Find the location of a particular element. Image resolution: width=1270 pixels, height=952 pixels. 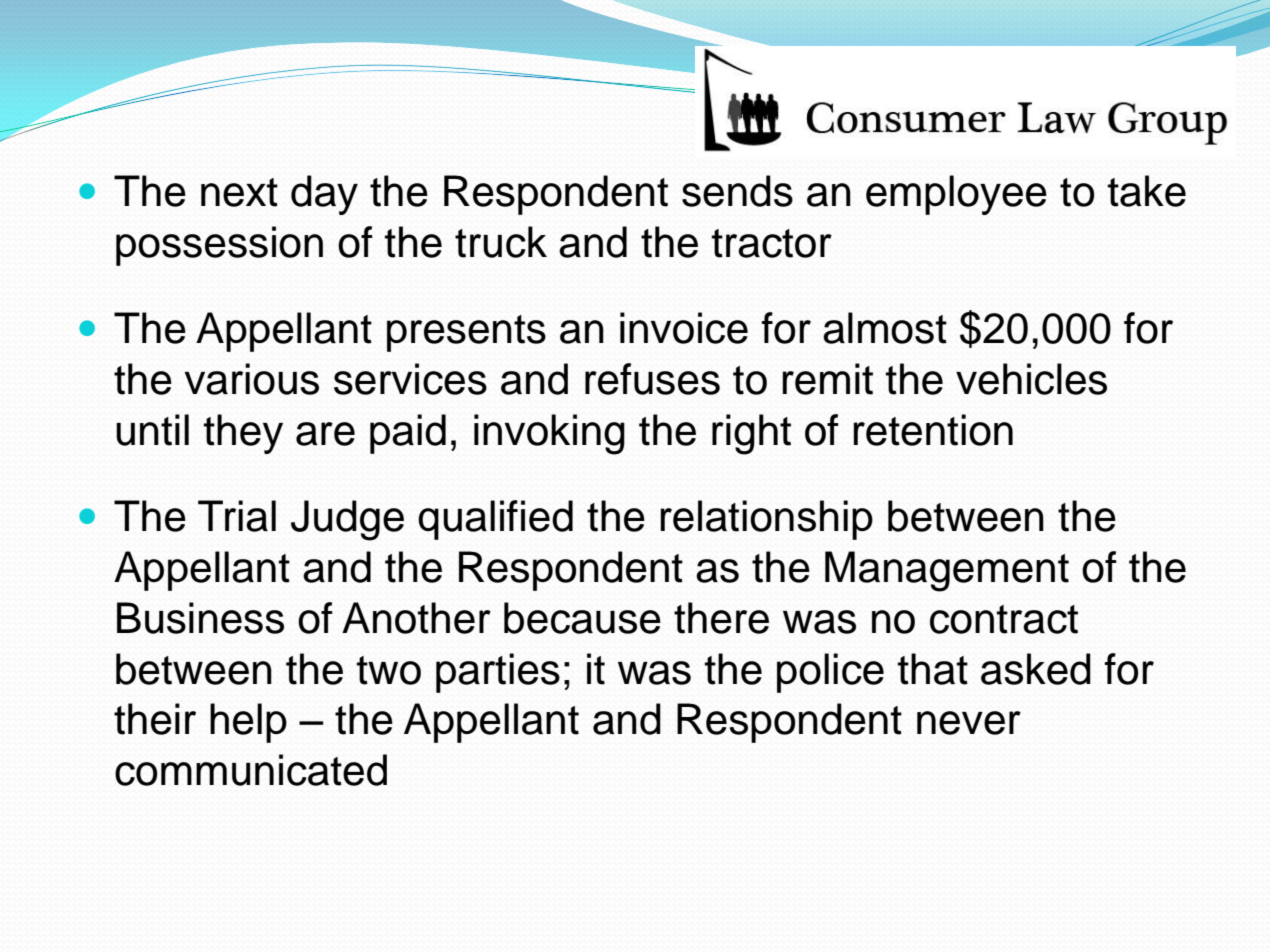

because is located at coordinates (582, 618).
